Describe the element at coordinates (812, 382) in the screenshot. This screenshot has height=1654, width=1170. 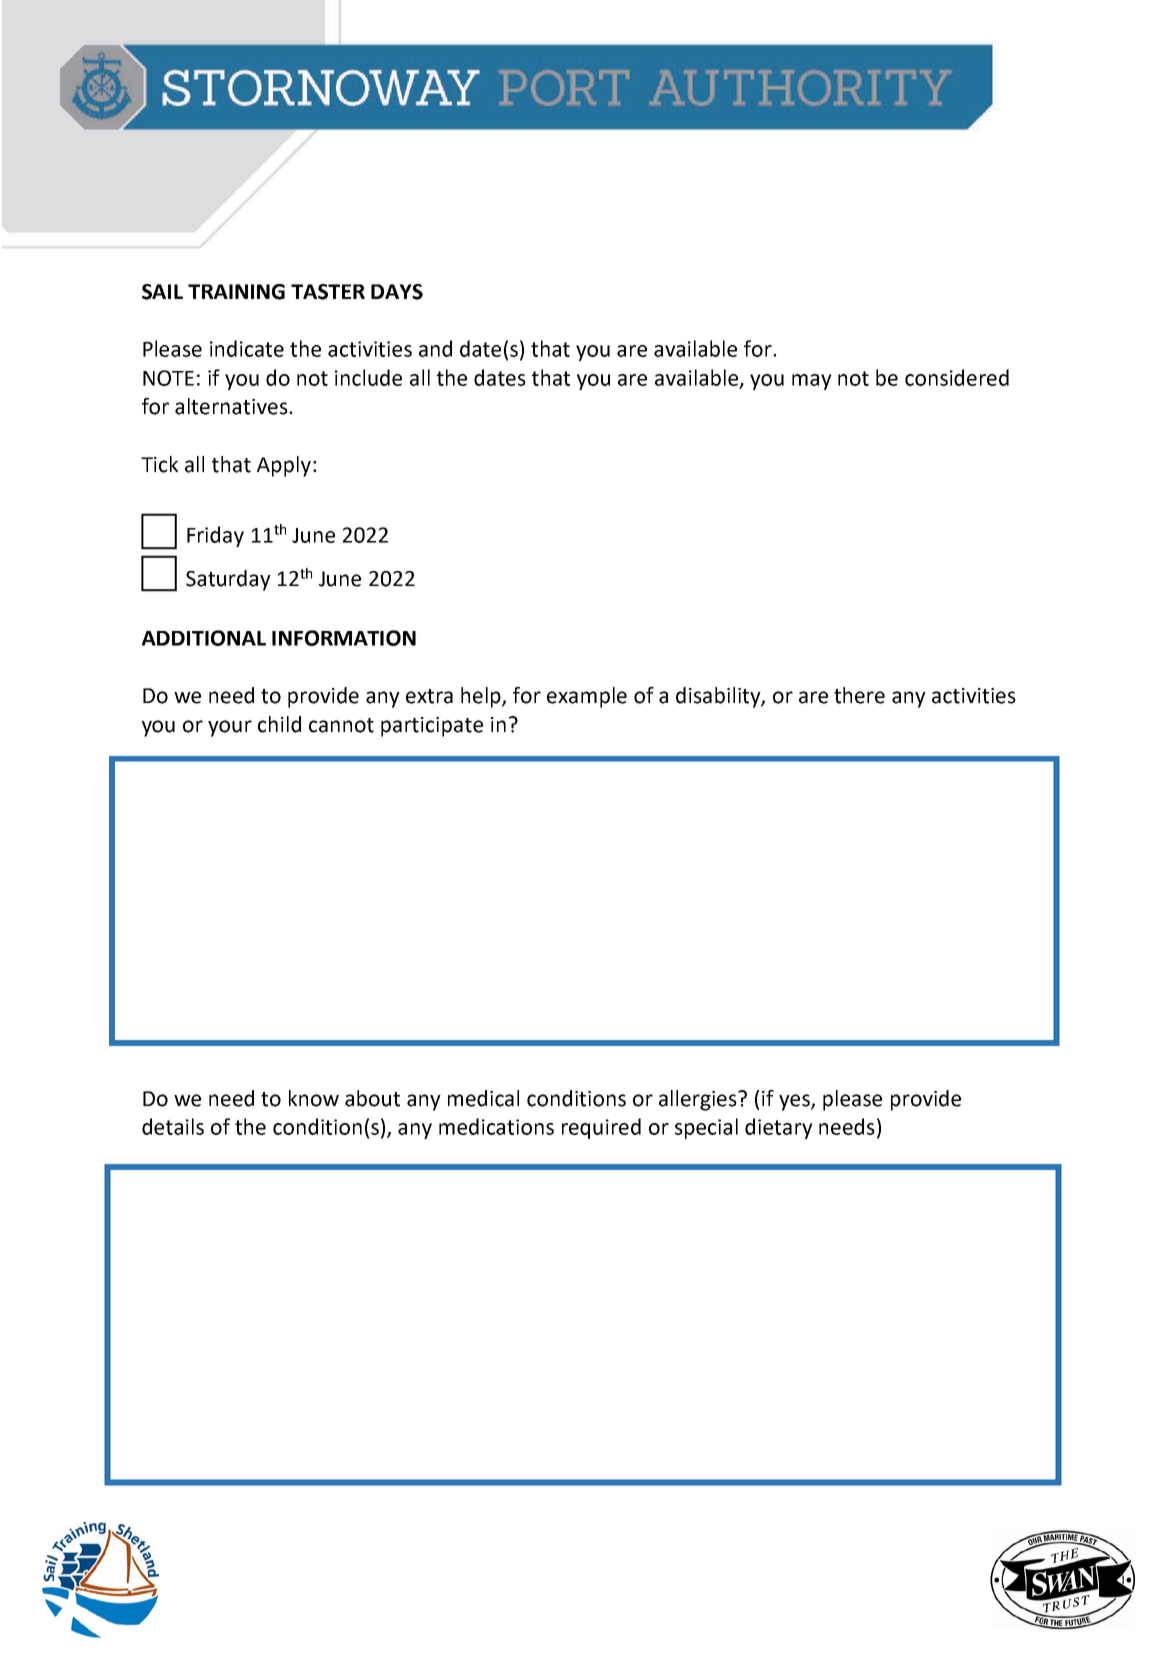
I see `may` at that location.
